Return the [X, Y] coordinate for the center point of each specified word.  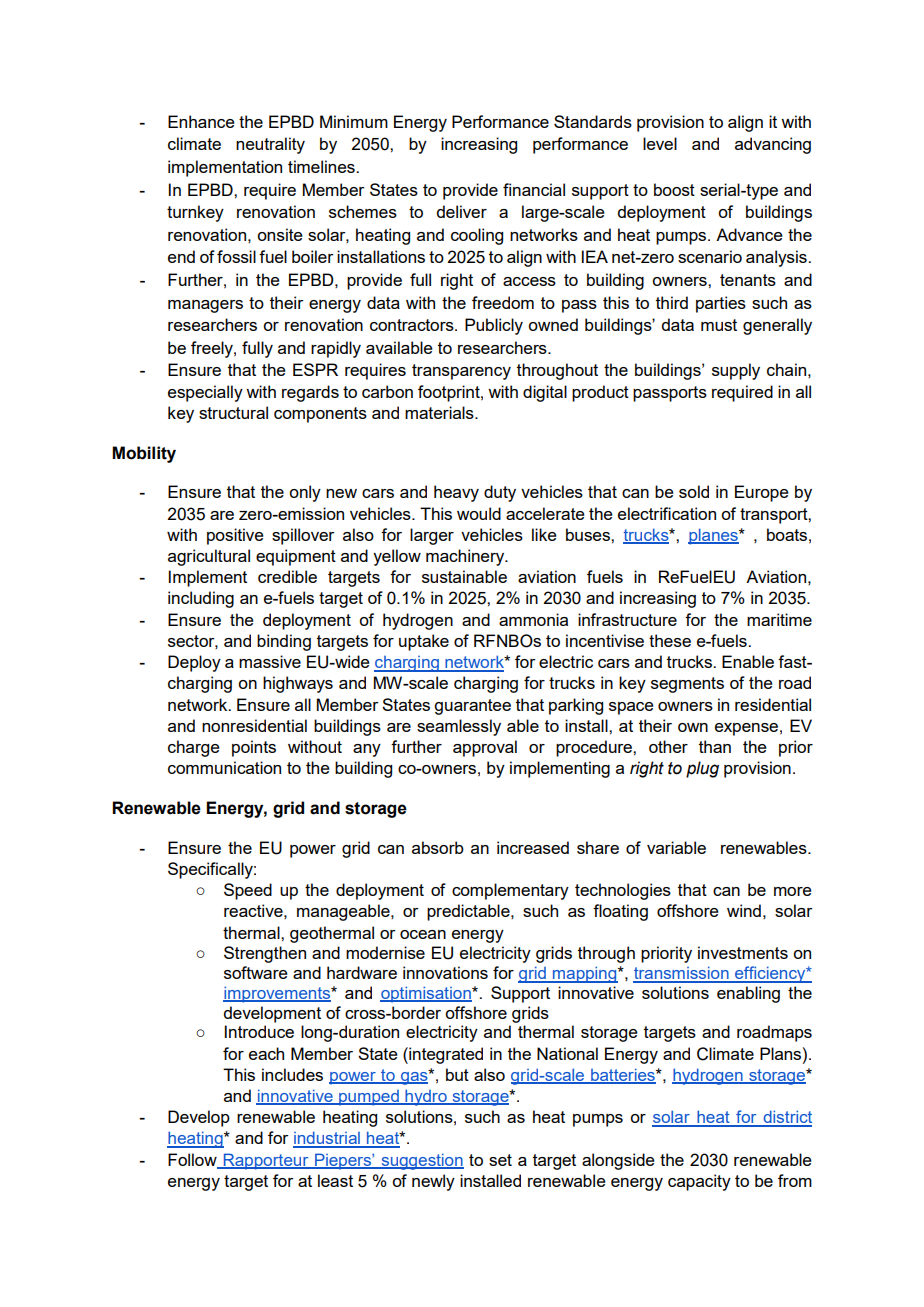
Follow [193, 1160]
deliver [461, 211]
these [670, 640]
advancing [773, 145]
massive [270, 661]
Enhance [201, 121]
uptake [424, 642]
